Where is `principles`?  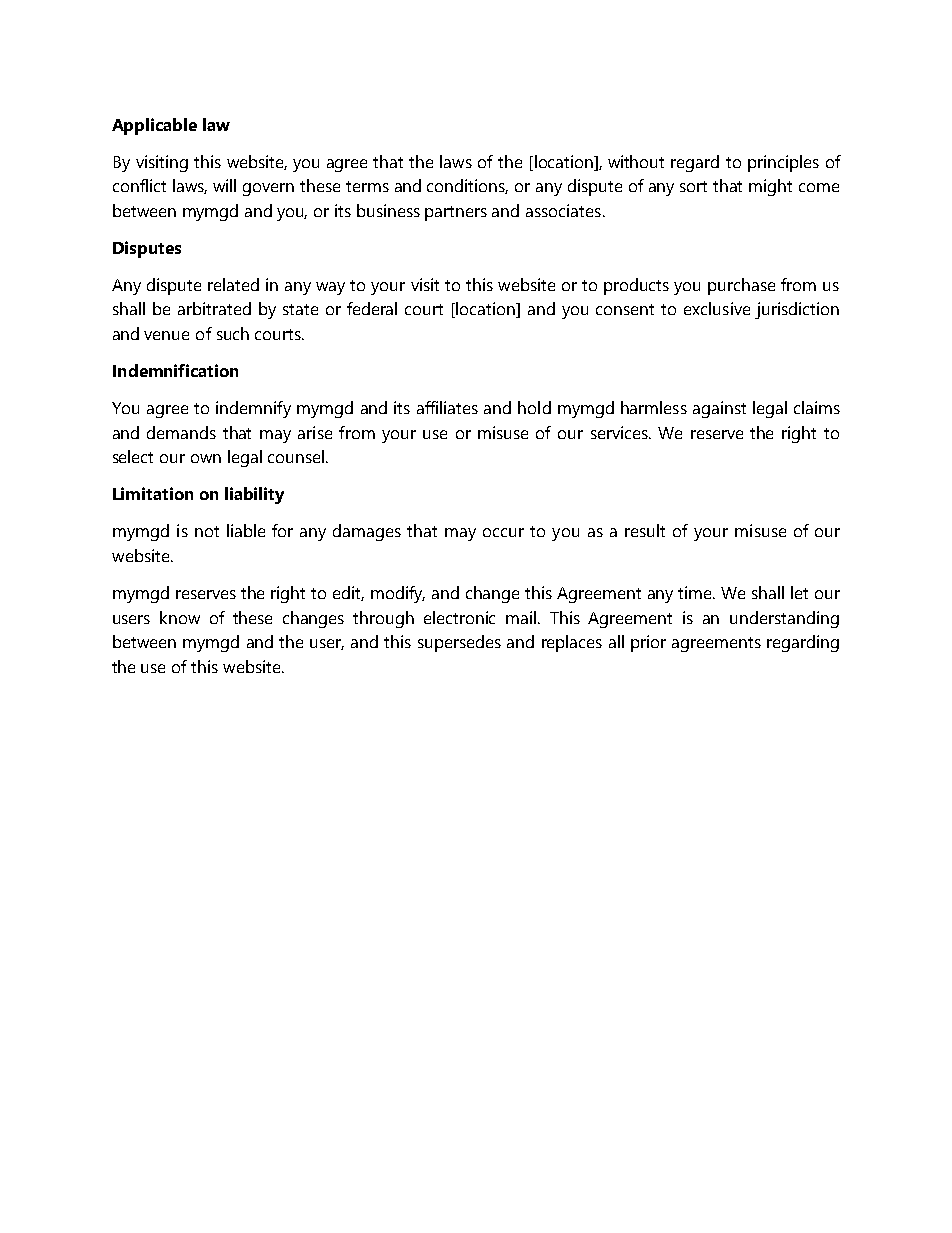 principles is located at coordinates (783, 163).
